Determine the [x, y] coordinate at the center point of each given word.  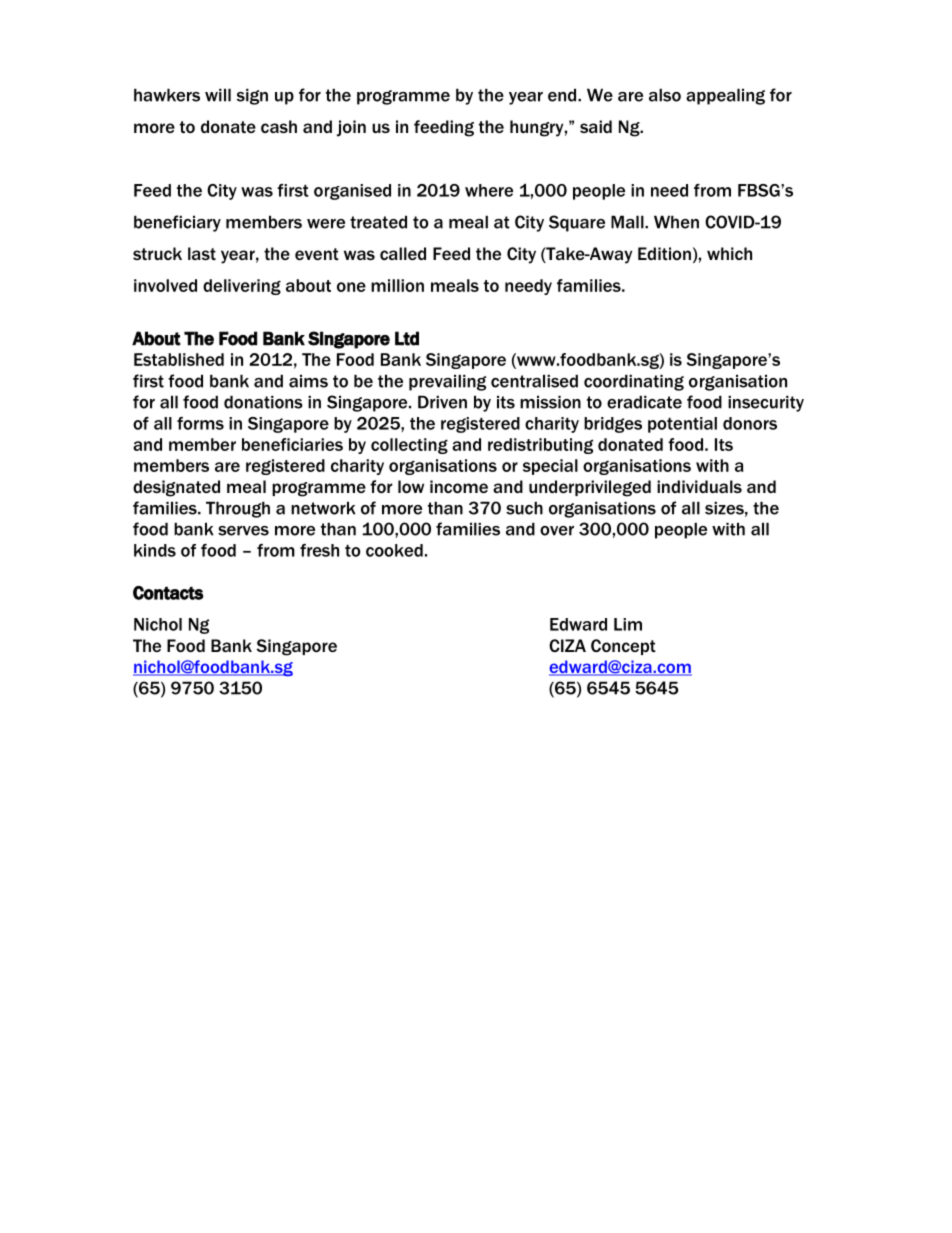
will [218, 95]
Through [238, 509]
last [202, 253]
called [403, 253]
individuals [699, 486]
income [459, 486]
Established [179, 359]
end [563, 95]
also [665, 95]
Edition [664, 253]
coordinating [634, 382]
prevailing [447, 382]
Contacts [168, 593]
